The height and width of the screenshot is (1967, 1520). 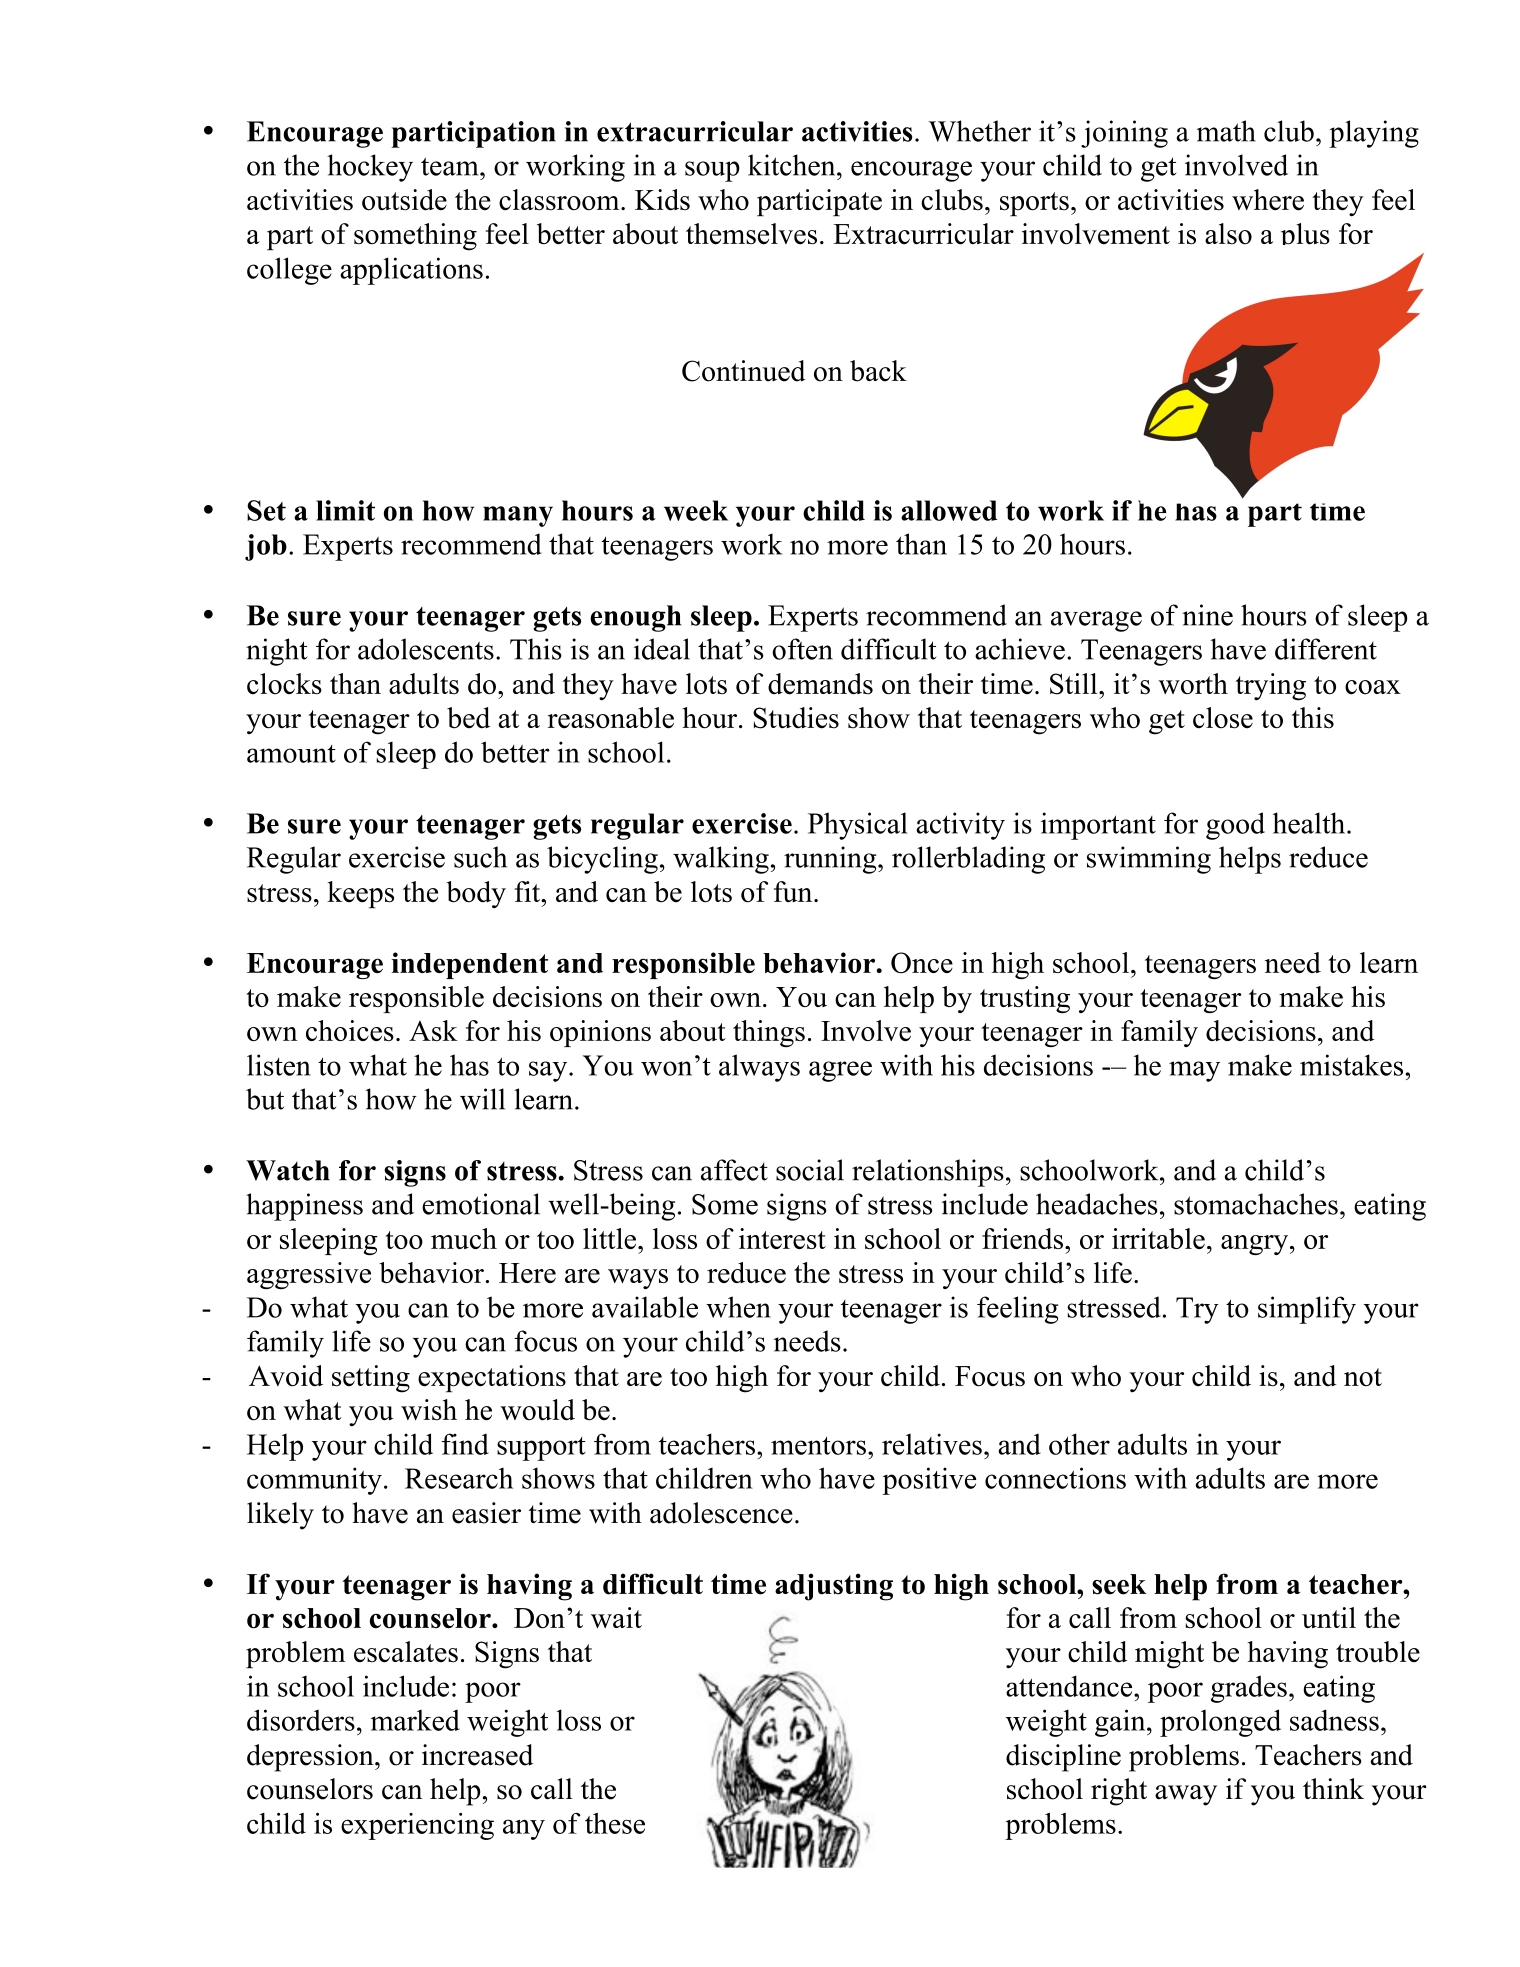 What do you see at coordinates (696, 510) in the screenshot?
I see `week` at bounding box center [696, 510].
